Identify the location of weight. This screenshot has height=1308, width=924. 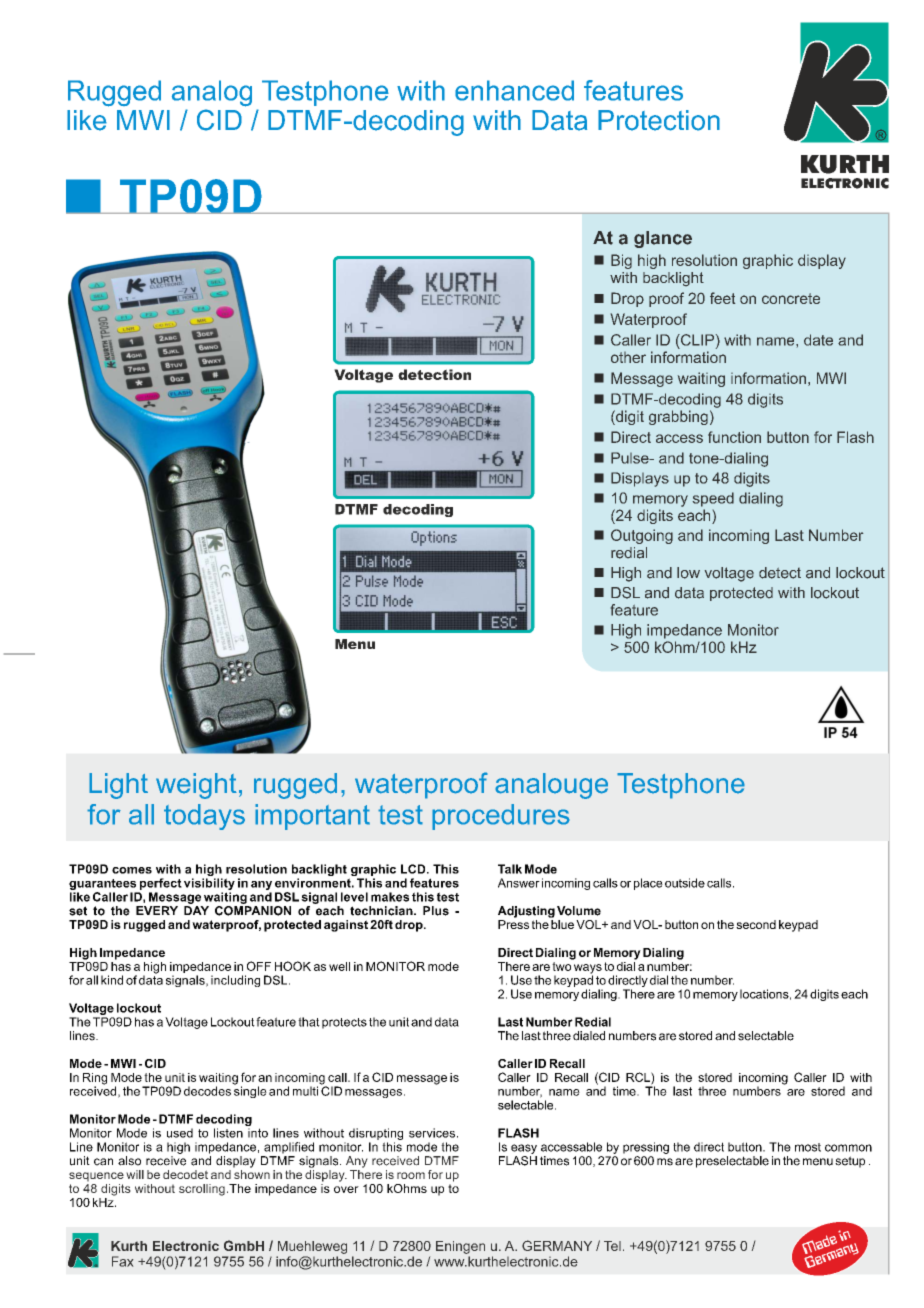
(196, 786).
